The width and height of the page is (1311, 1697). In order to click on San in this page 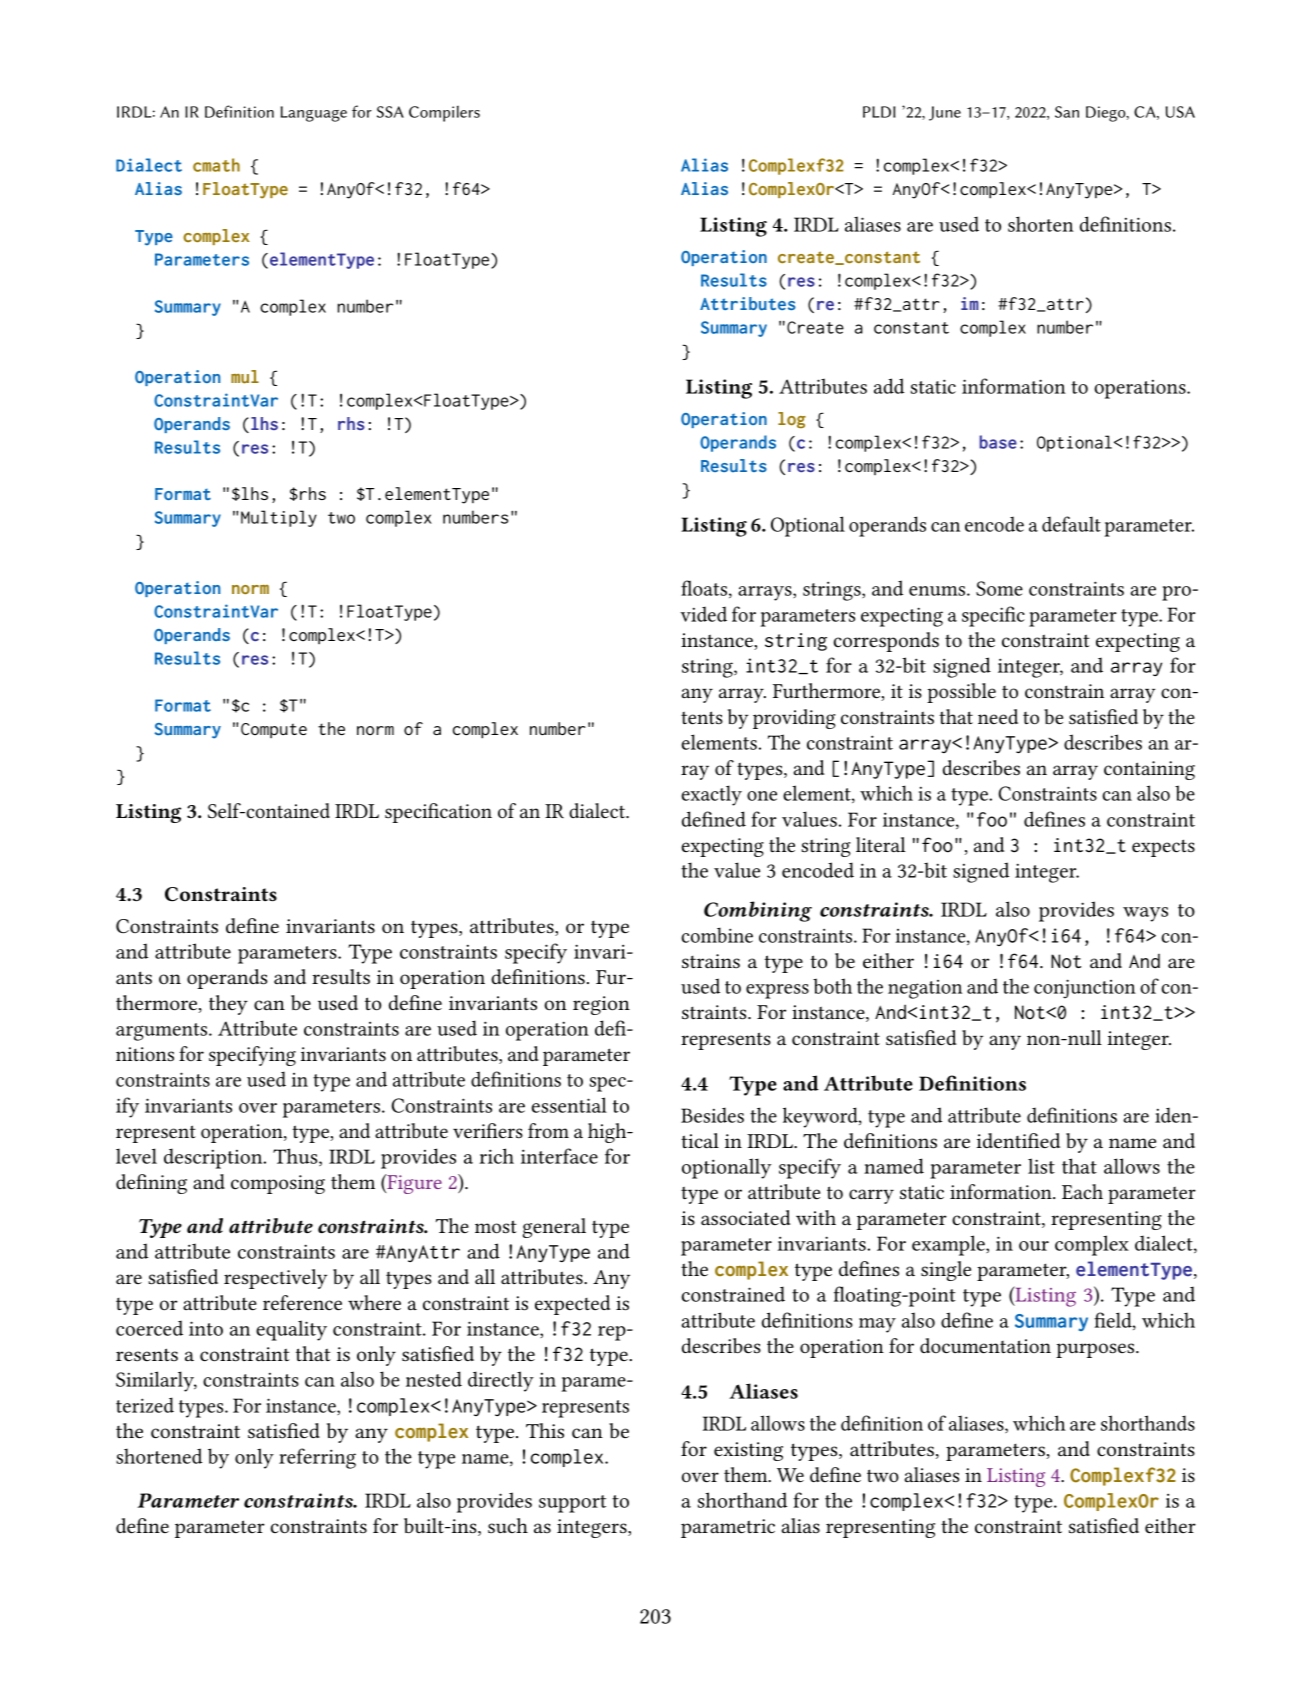, I will do `click(1067, 112)`.
